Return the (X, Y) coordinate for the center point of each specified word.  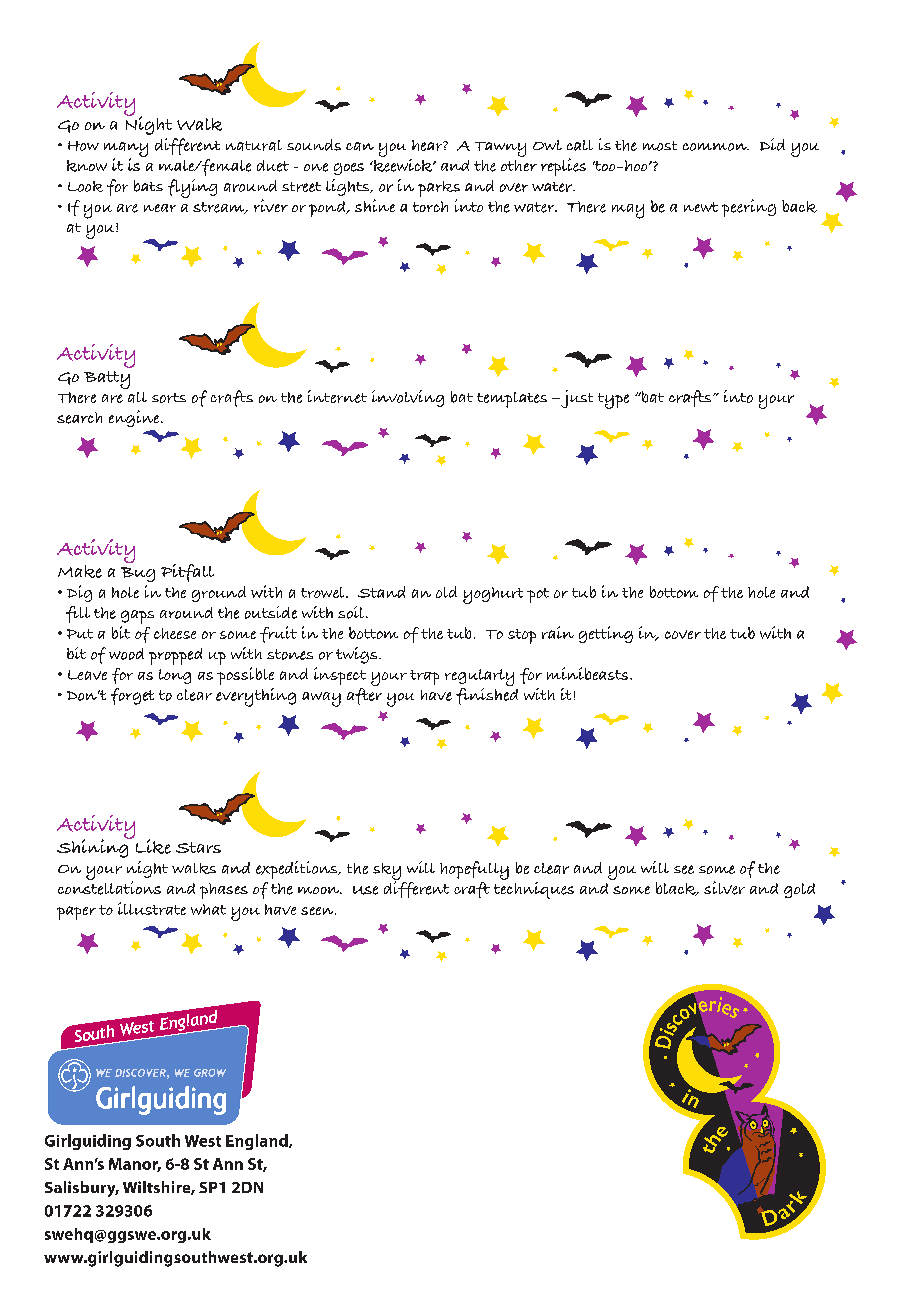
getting (606, 634)
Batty (107, 380)
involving (408, 398)
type (613, 401)
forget (132, 696)
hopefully (474, 872)
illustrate (152, 908)
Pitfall (187, 573)
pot (538, 595)
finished (487, 695)
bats (148, 186)
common (716, 147)
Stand (381, 592)
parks (439, 189)
